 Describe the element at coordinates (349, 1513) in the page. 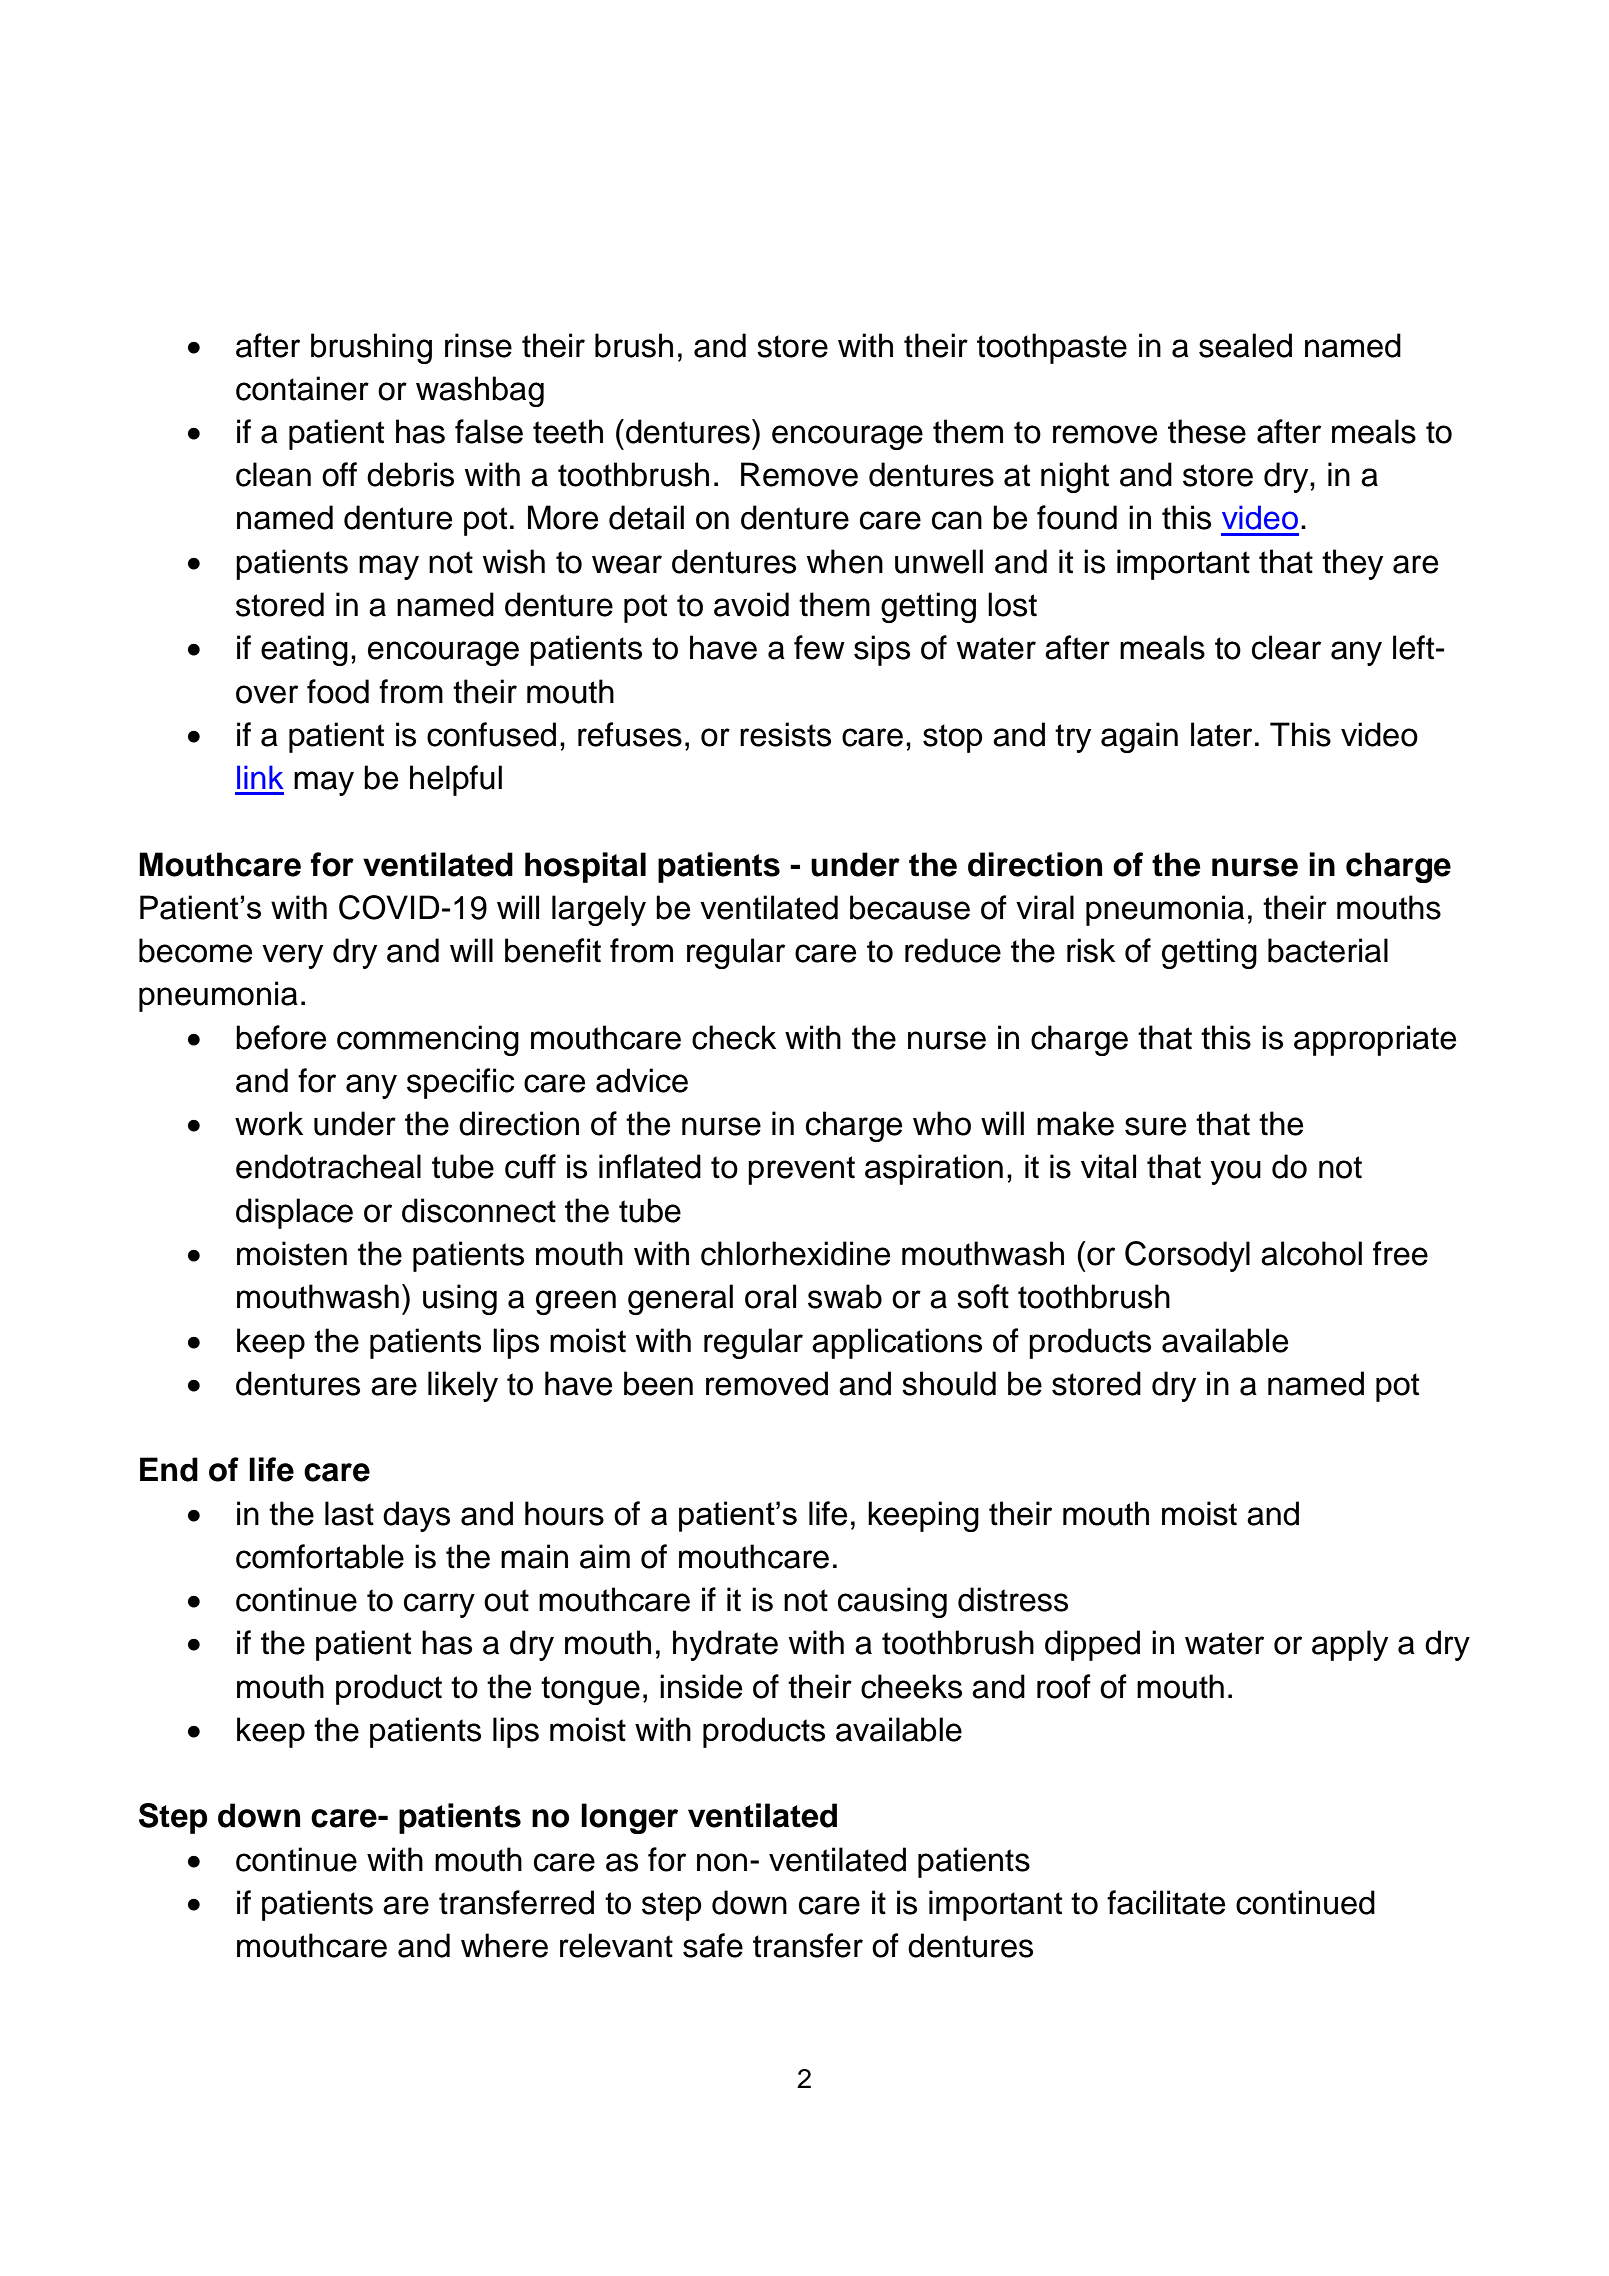

I see `last` at that location.
